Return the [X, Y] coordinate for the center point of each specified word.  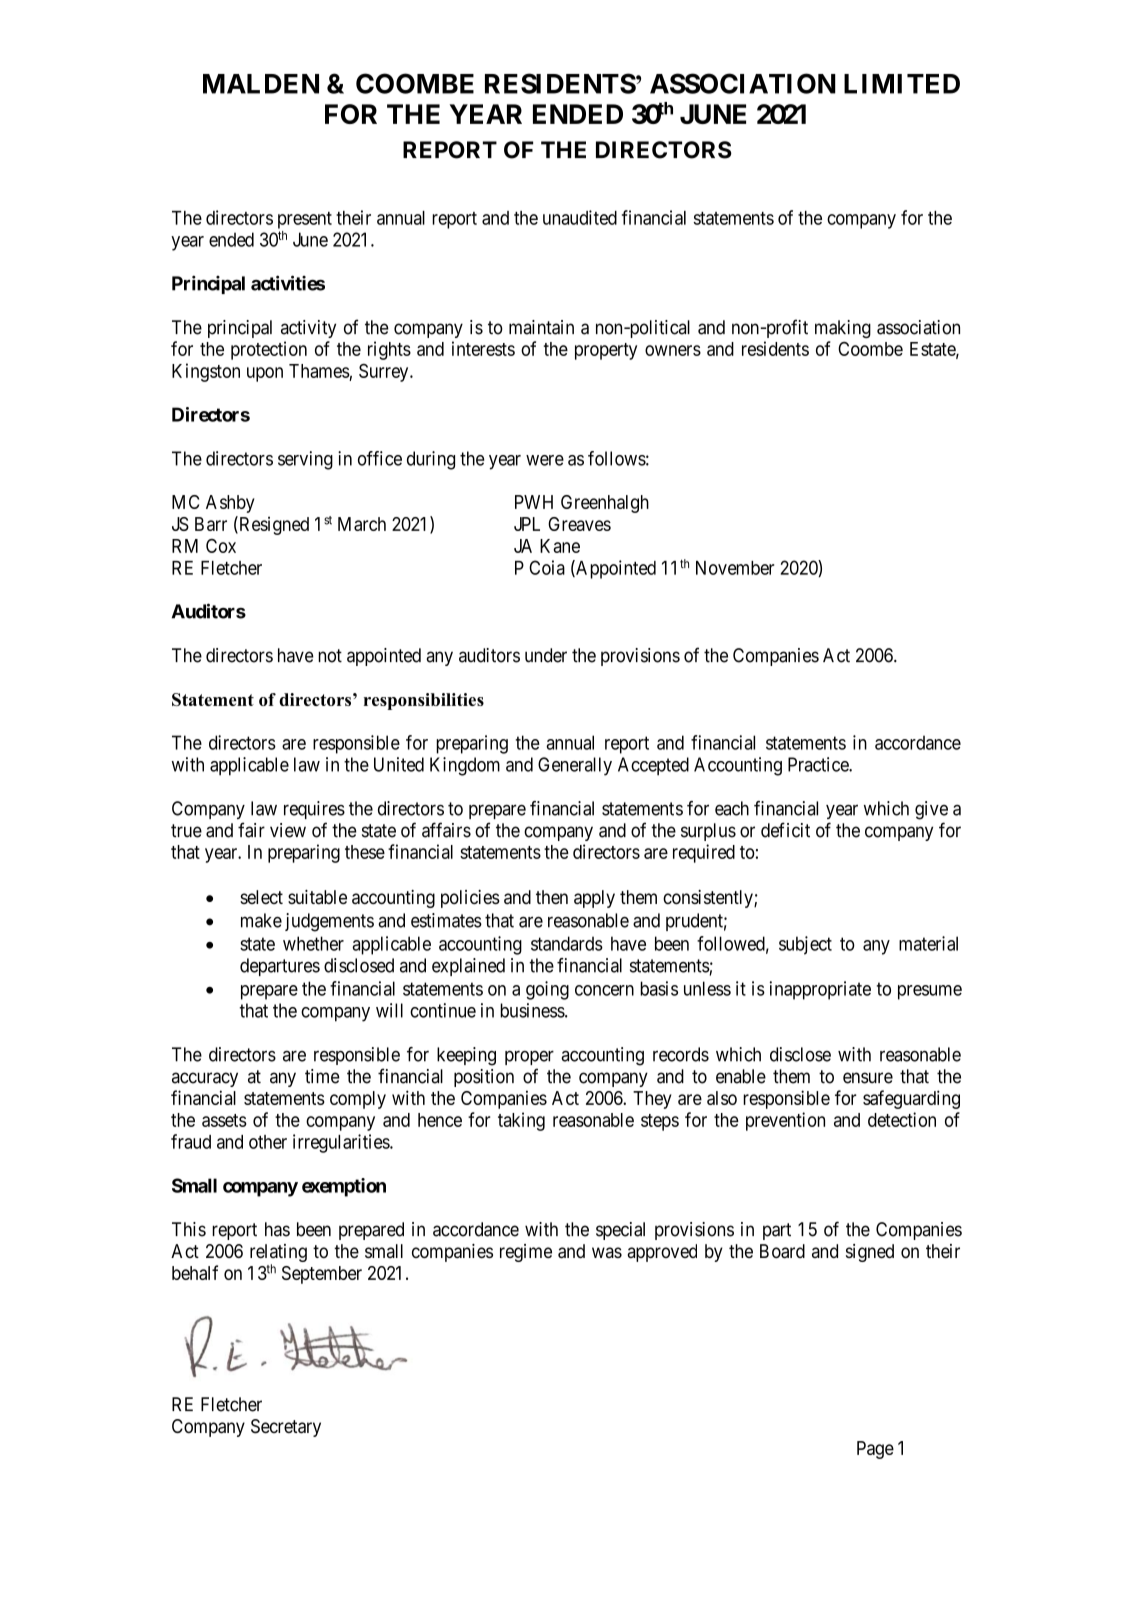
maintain [541, 327]
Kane [560, 546]
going [547, 990]
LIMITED [902, 84]
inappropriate [820, 990]
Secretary [286, 1428]
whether [313, 943]
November [735, 568]
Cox [221, 546]
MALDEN [261, 84]
